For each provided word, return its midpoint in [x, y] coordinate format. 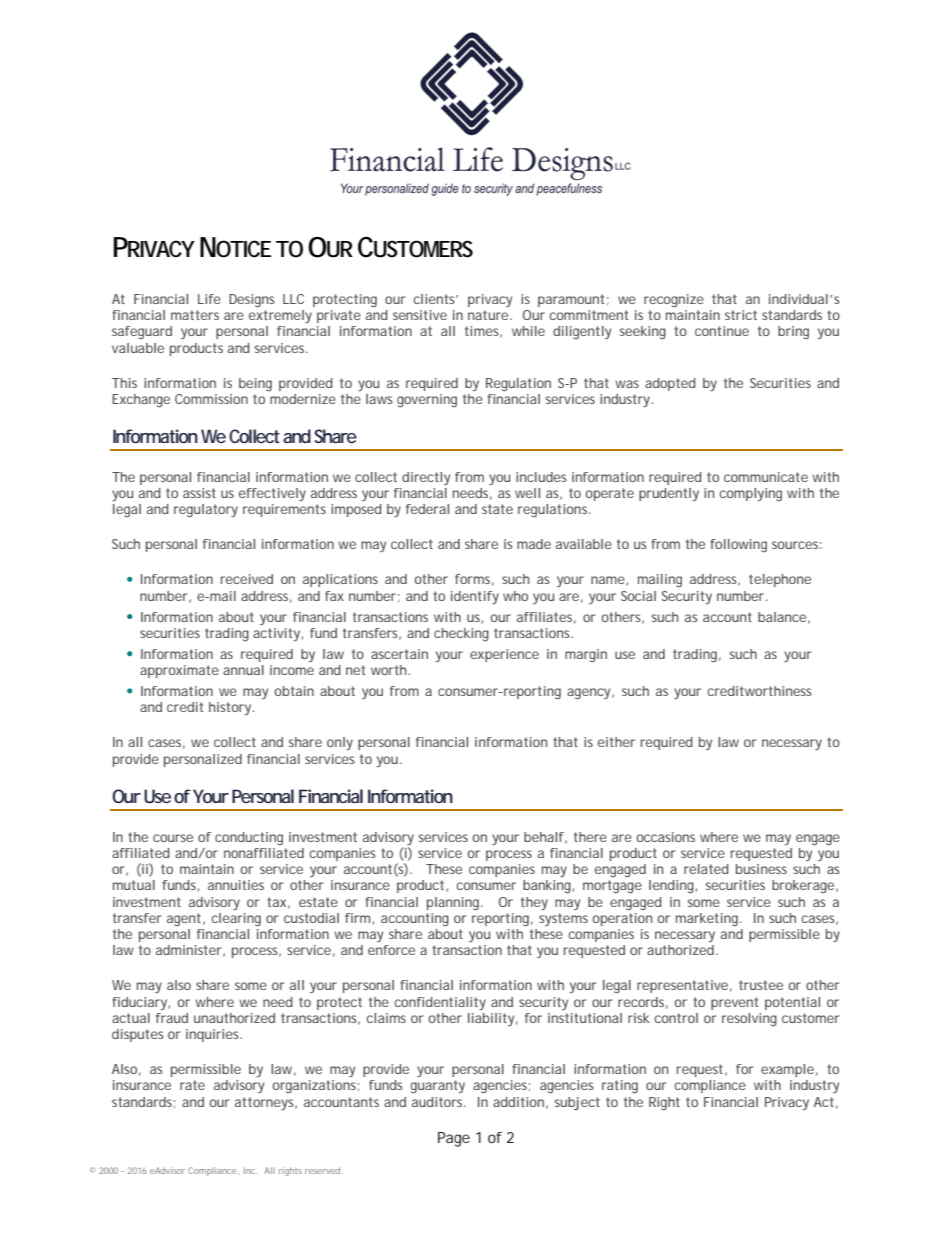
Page [454, 1139]
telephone [780, 580]
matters [195, 315]
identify [475, 597]
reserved [324, 1170]
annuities [236, 885]
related [706, 869]
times [483, 332]
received [247, 579]
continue [722, 331]
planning [454, 904]
